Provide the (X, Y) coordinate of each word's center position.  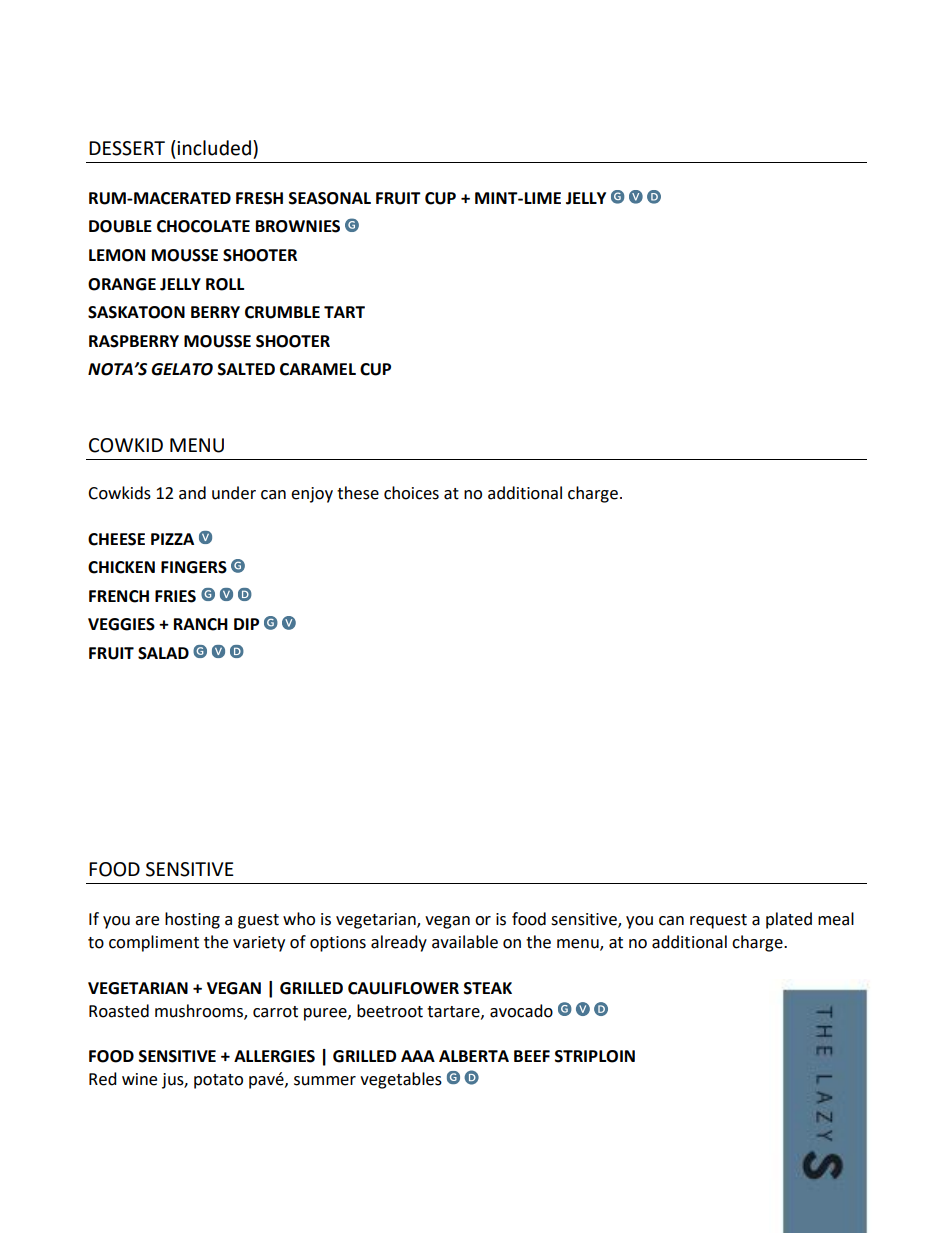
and (192, 493)
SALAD (163, 653)
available (465, 942)
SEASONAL (330, 198)
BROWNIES (298, 226)
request (718, 921)
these (358, 493)
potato (218, 1081)
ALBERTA (474, 1056)
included (214, 148)
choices (411, 493)
